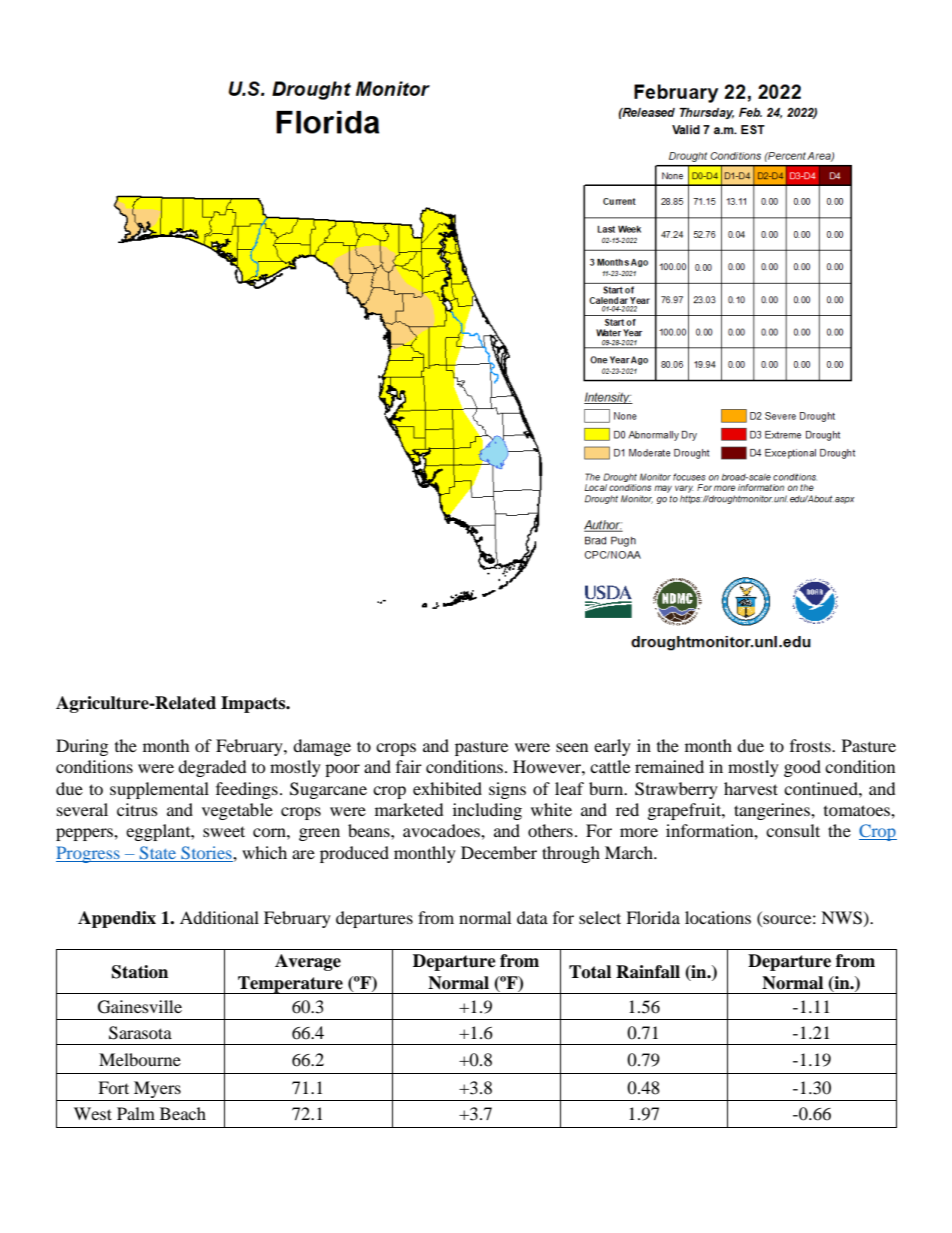  Describe the element at coordinates (137, 809) in the screenshot. I see `citrus` at that location.
